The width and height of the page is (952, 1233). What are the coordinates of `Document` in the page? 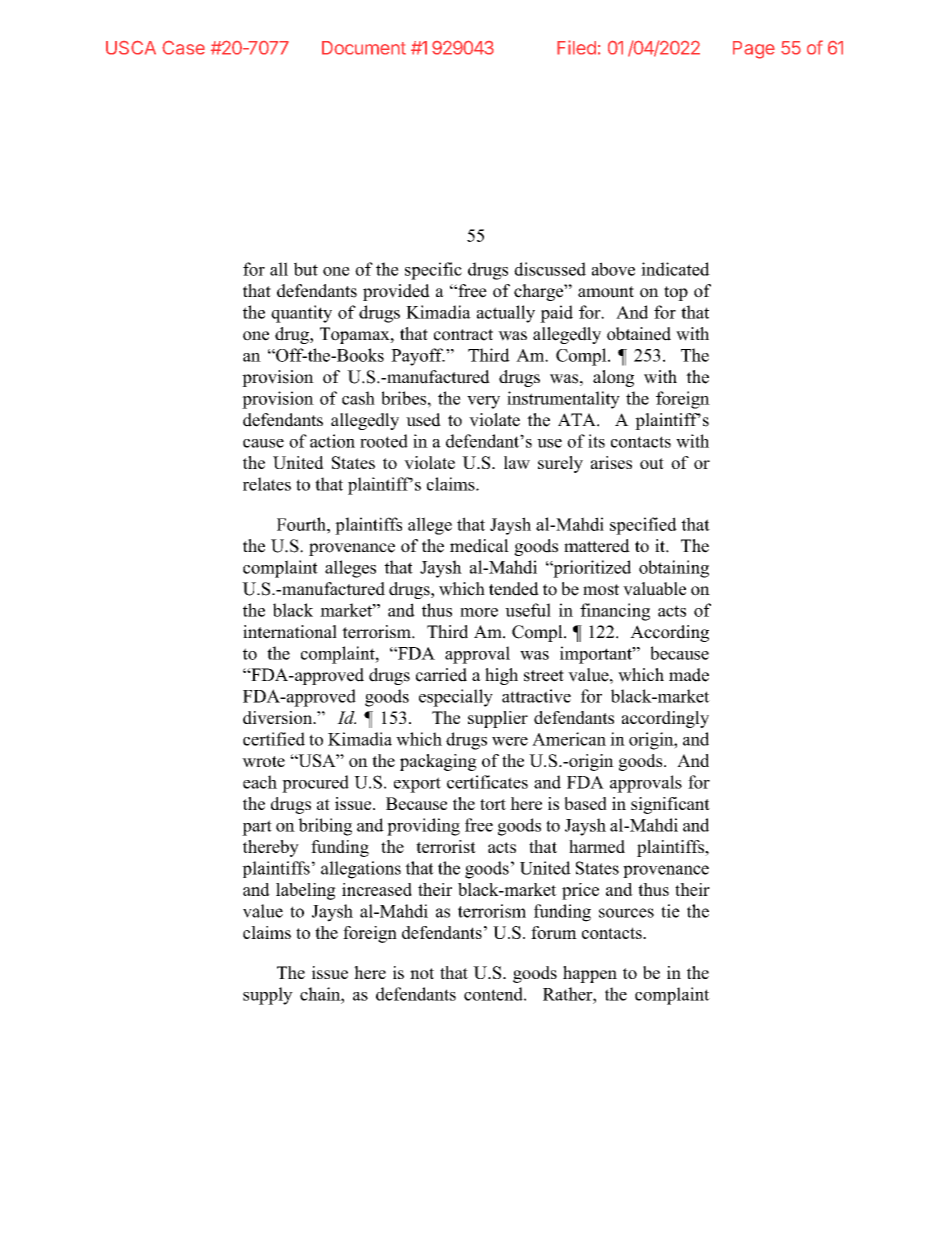 It's located at (364, 48).
